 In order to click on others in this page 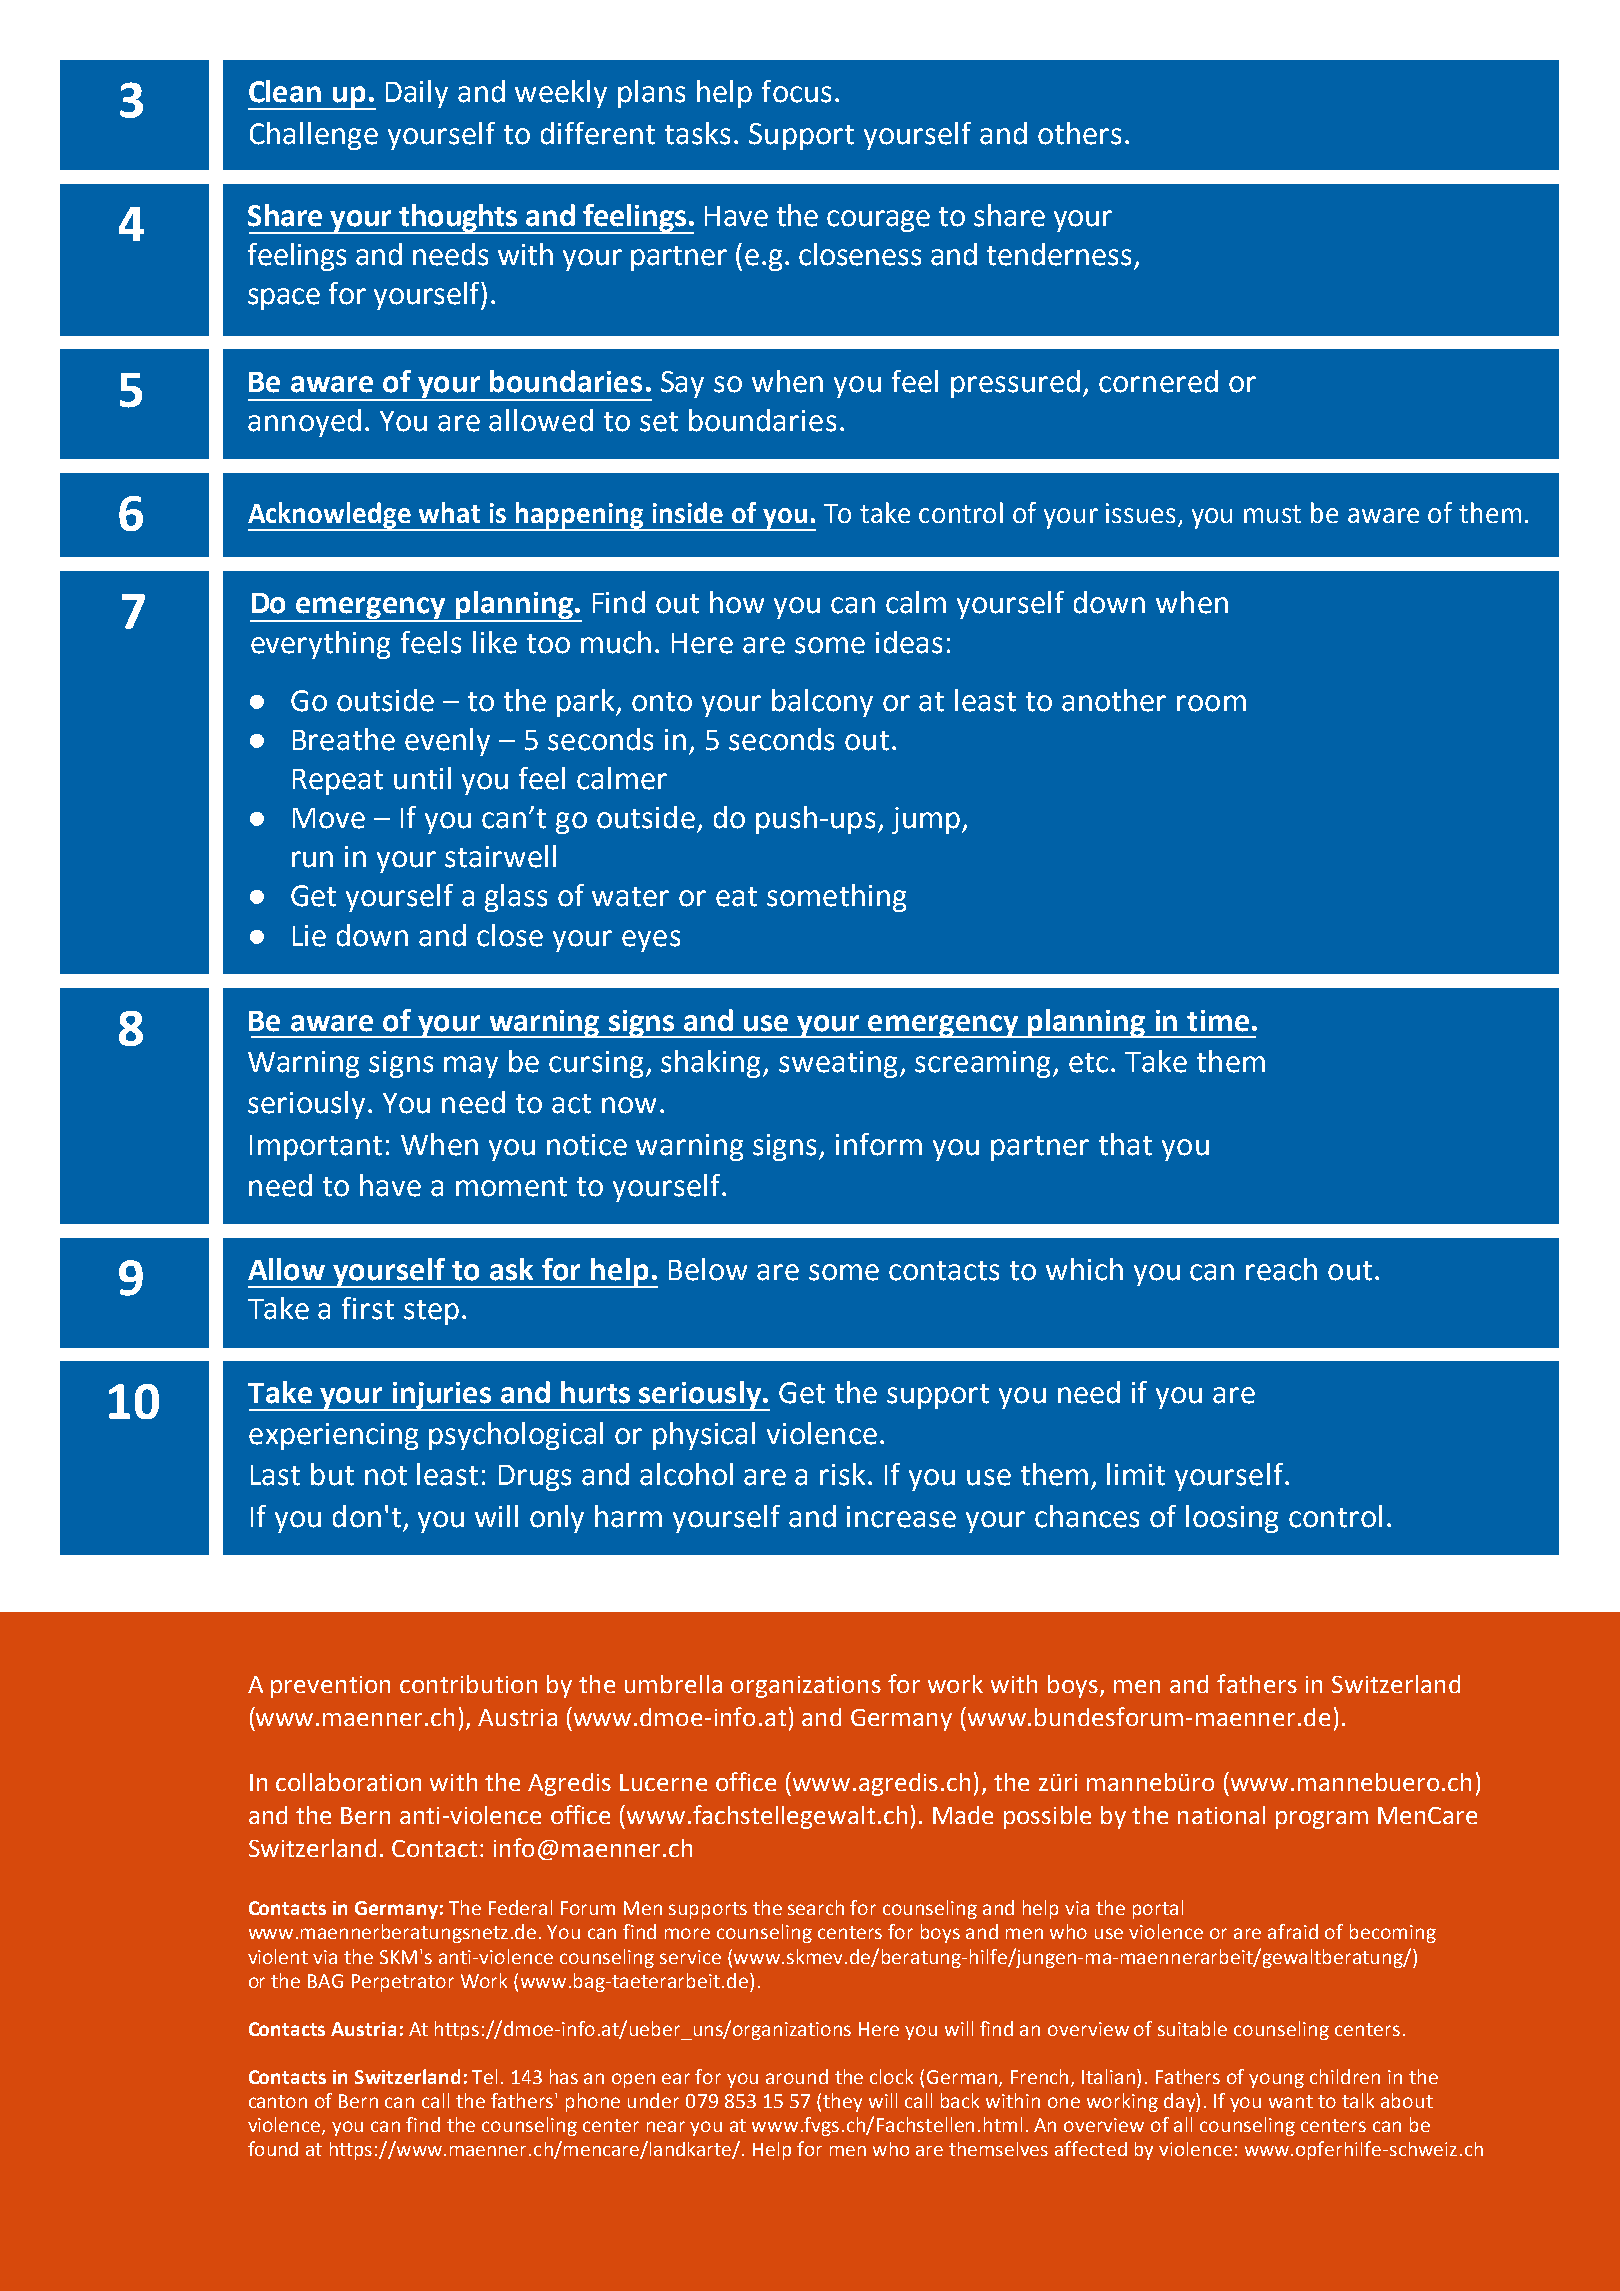, I will do `click(1079, 133)`.
